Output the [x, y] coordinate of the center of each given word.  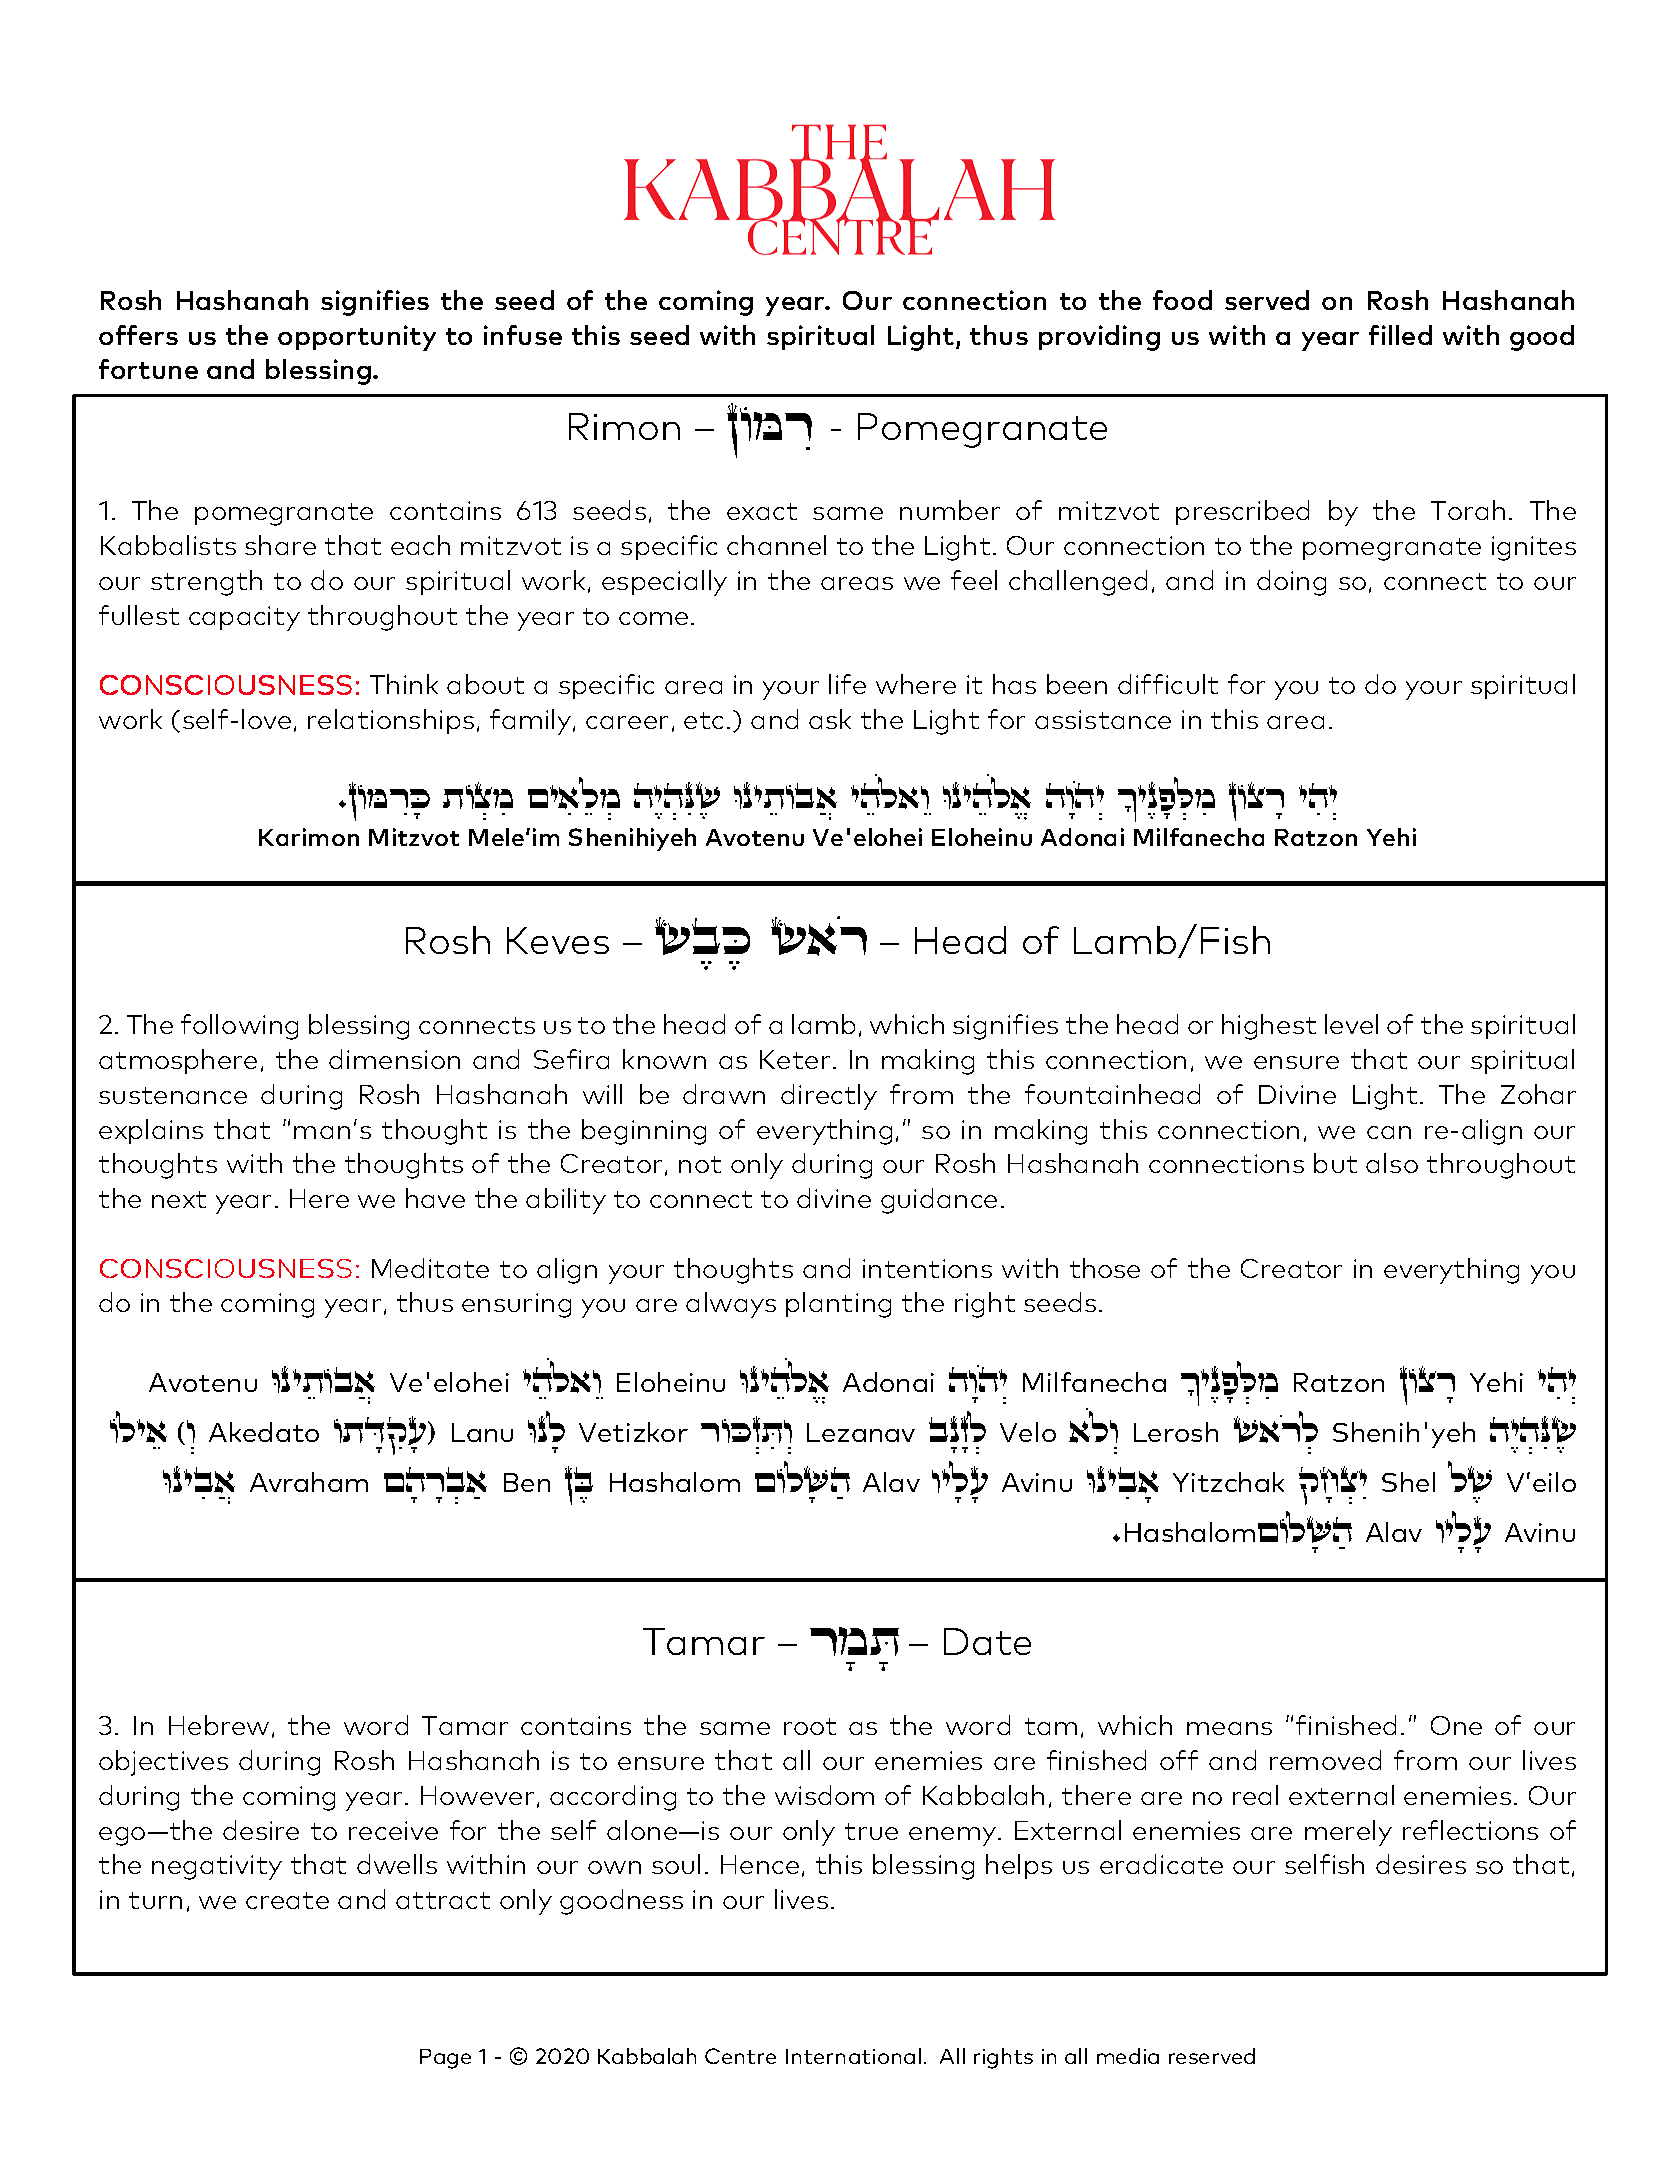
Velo [1028, 1432]
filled [1400, 335]
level [1351, 1024]
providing [1099, 338]
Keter [795, 1059]
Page [445, 2059]
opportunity [357, 338]
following [239, 1027]
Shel [1408, 1482]
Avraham [309, 1482]
